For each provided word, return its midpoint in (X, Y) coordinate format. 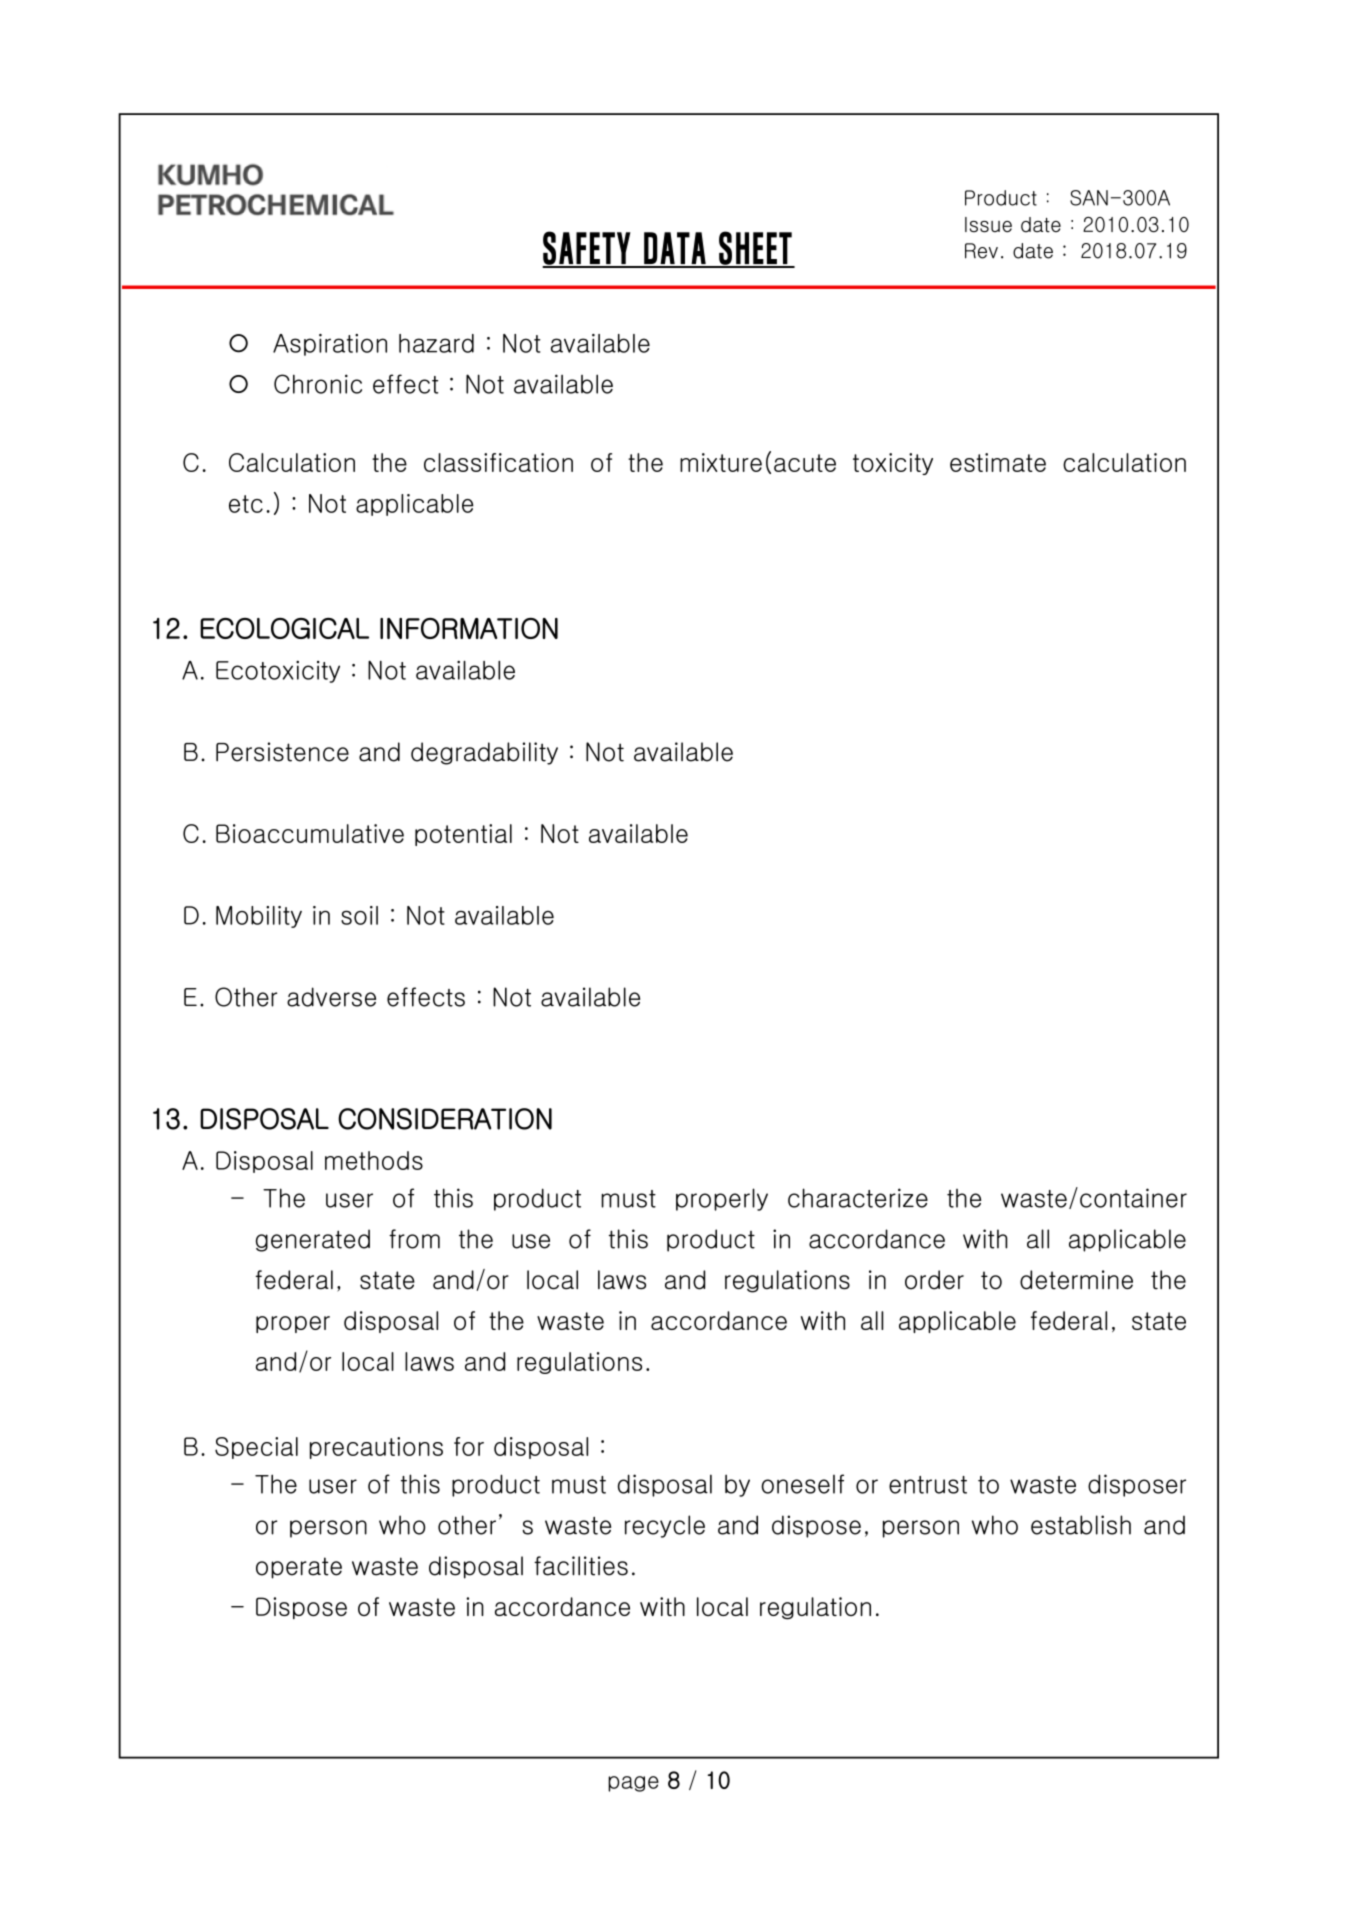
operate (299, 1568)
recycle (665, 1526)
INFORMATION (469, 628)
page (633, 1784)
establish (1081, 1525)
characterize (858, 1198)
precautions (376, 1448)
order (934, 1280)
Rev (981, 251)
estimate (998, 462)
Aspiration (330, 345)
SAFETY (587, 249)
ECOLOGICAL (284, 628)
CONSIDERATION (445, 1119)
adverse (331, 997)
